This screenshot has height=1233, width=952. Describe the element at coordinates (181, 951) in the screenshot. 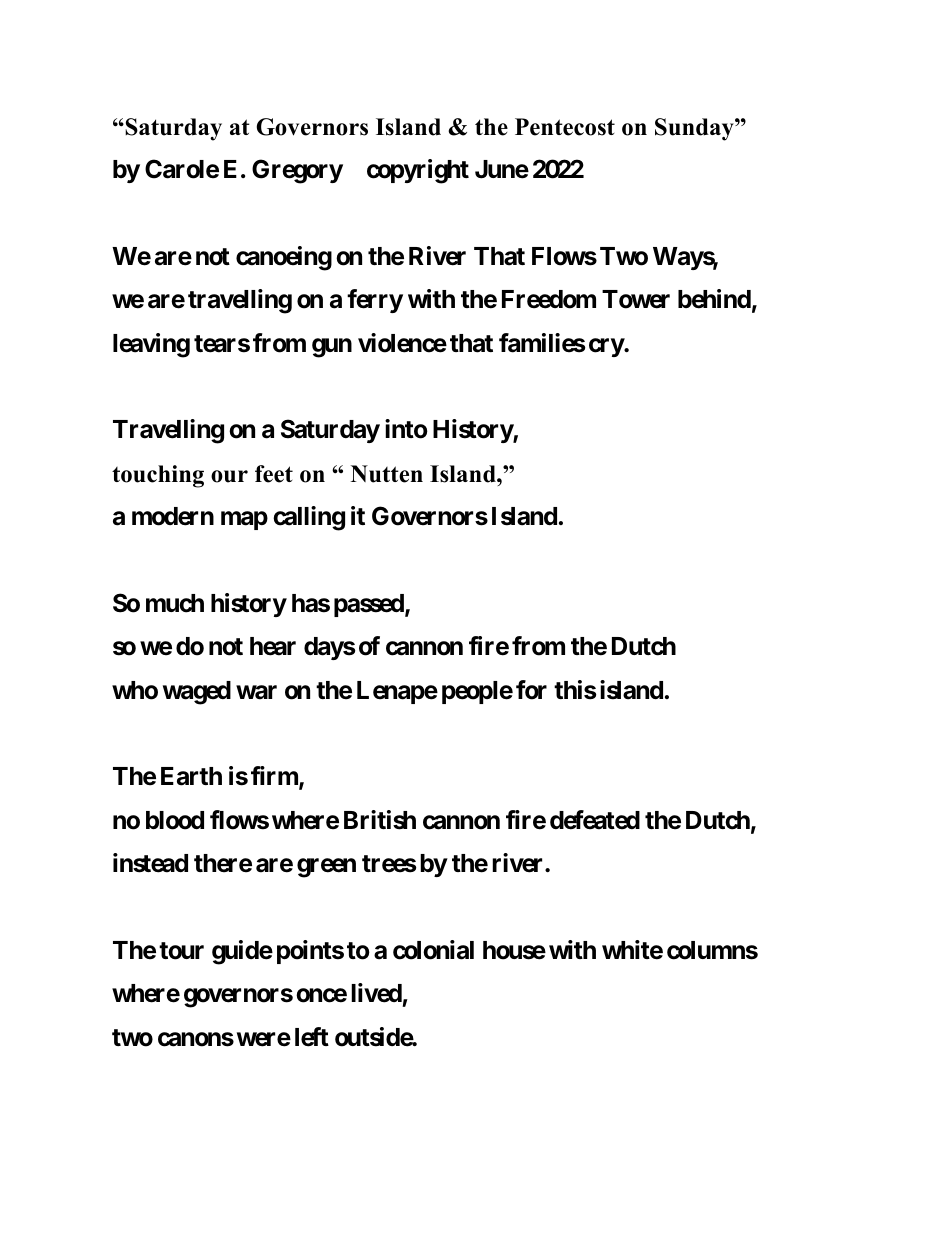

I see `tour` at that location.
